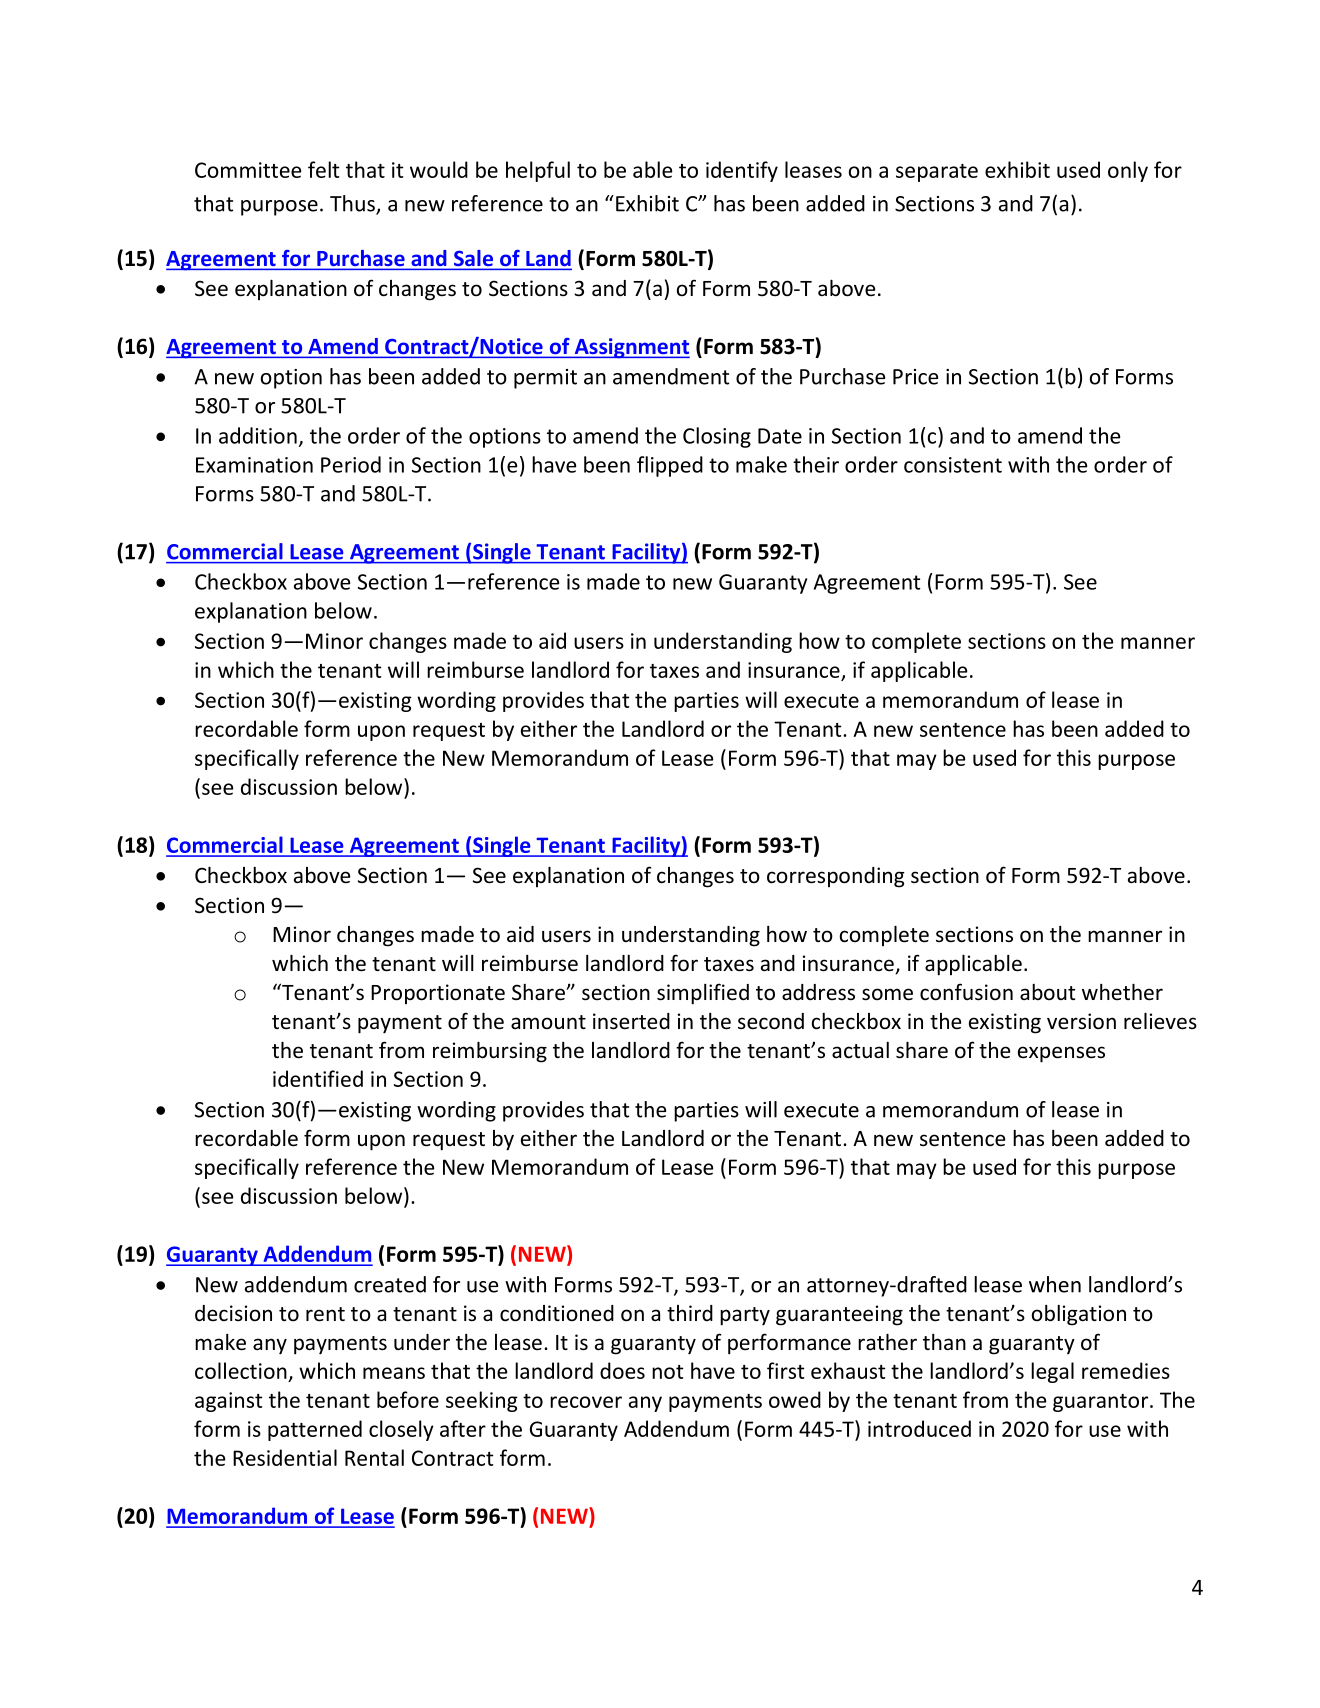 The height and width of the document is (1708, 1320). I want to click on only, so click(1128, 171).
